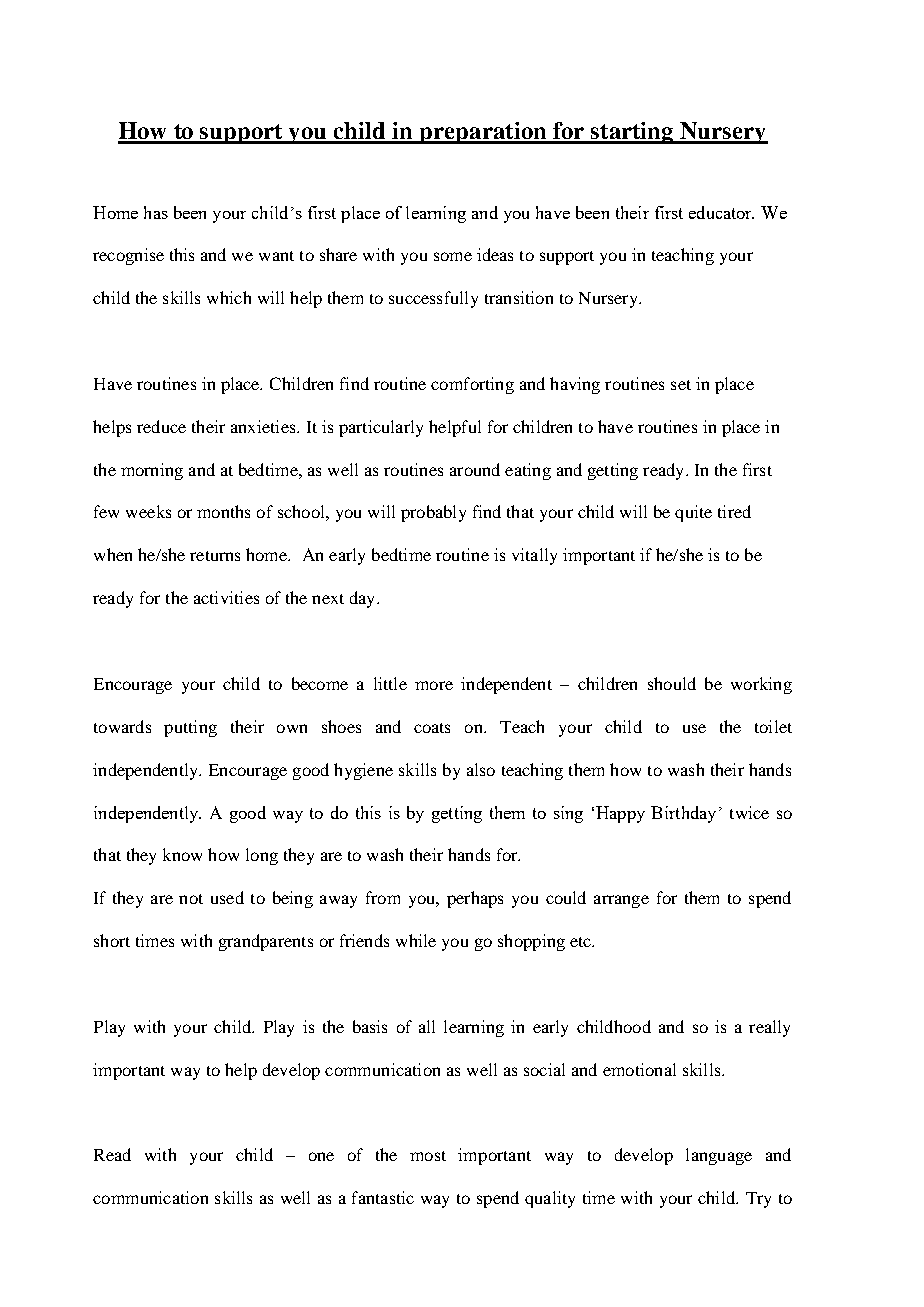  I want to click on months, so click(223, 511).
